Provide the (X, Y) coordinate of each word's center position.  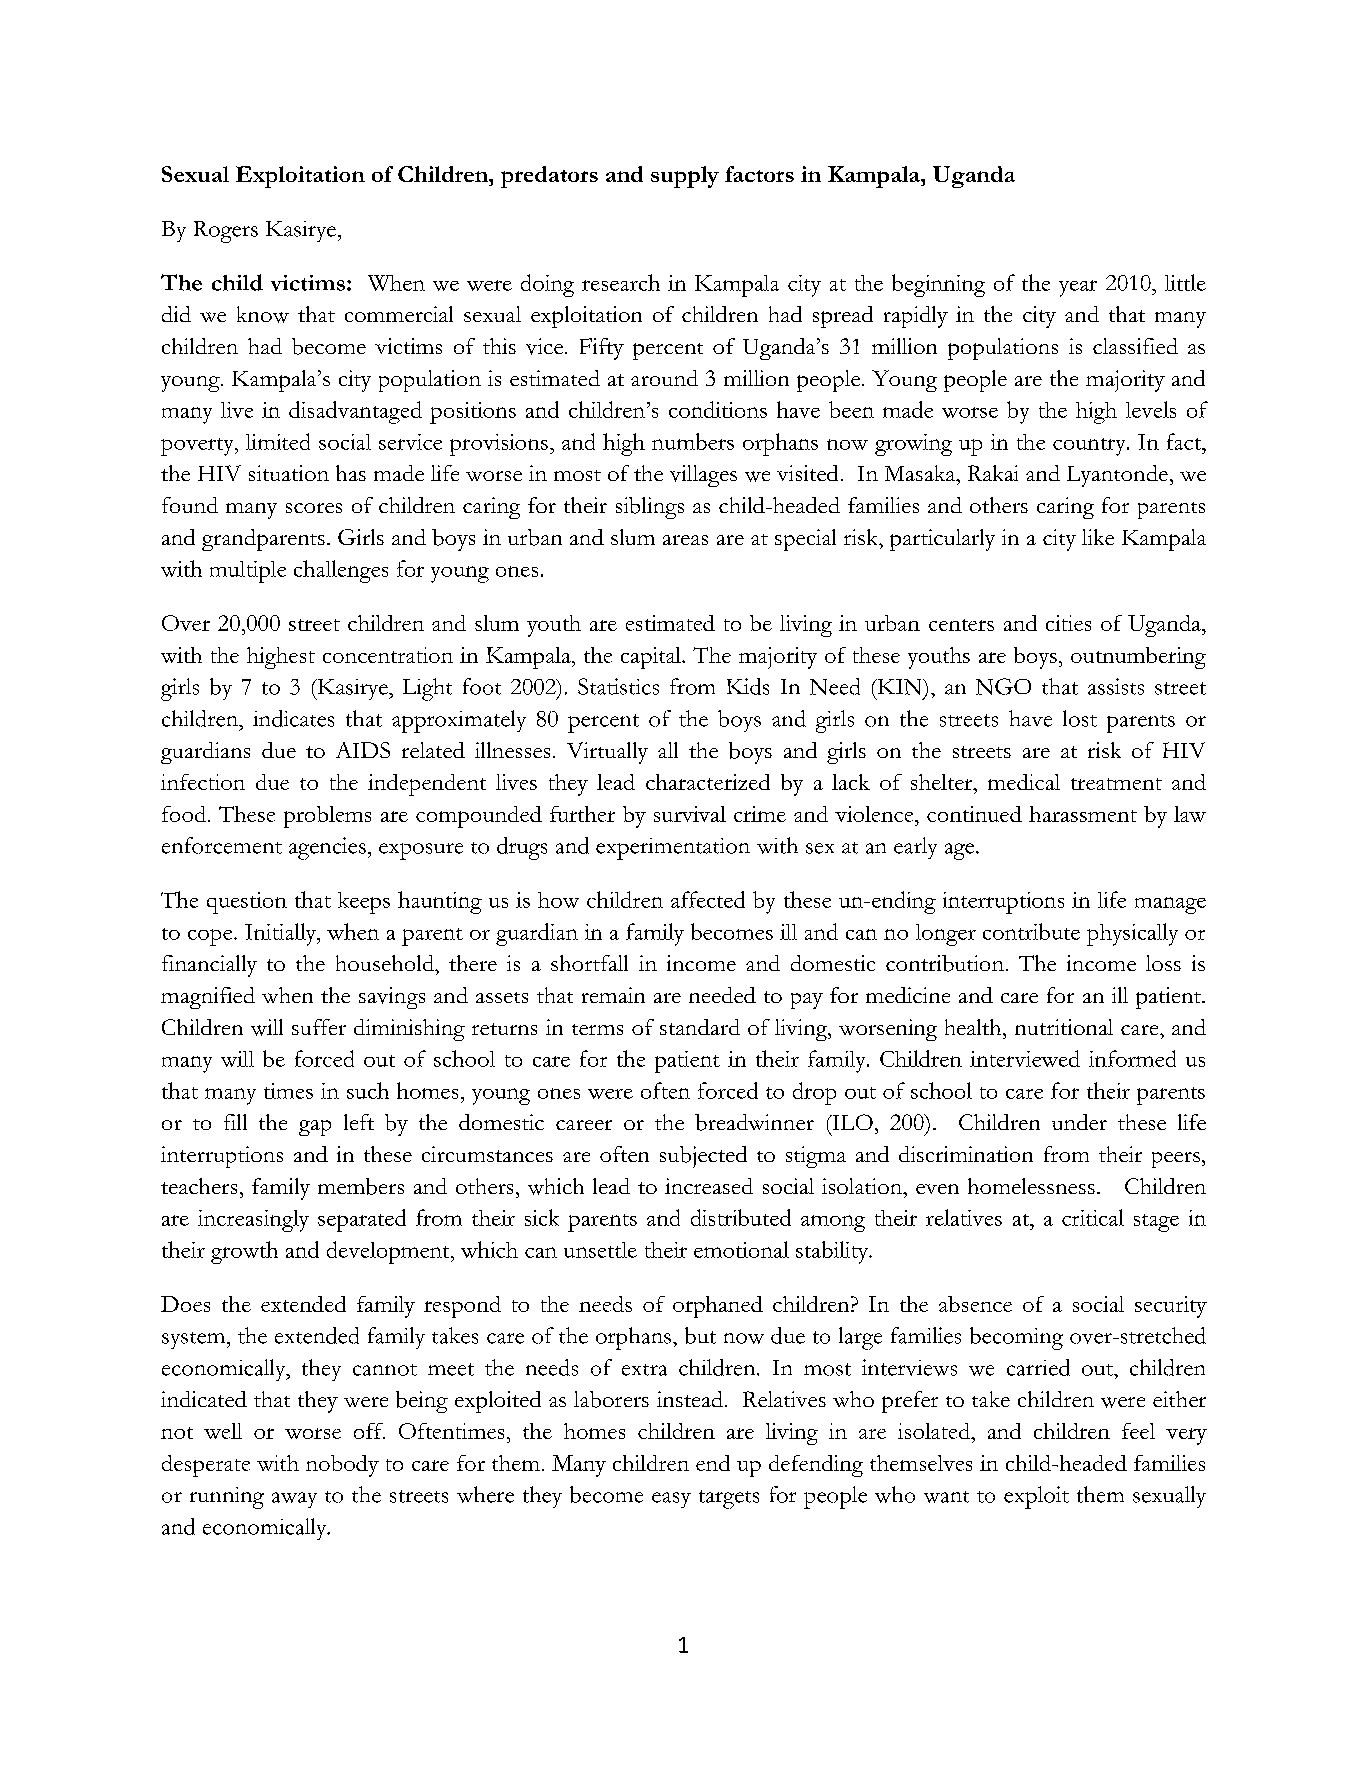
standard (700, 1027)
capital (652, 658)
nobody (342, 1466)
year (1078, 288)
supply (685, 177)
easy (671, 1500)
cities (1068, 623)
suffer (319, 1027)
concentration (388, 655)
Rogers (226, 232)
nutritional (1064, 1027)
